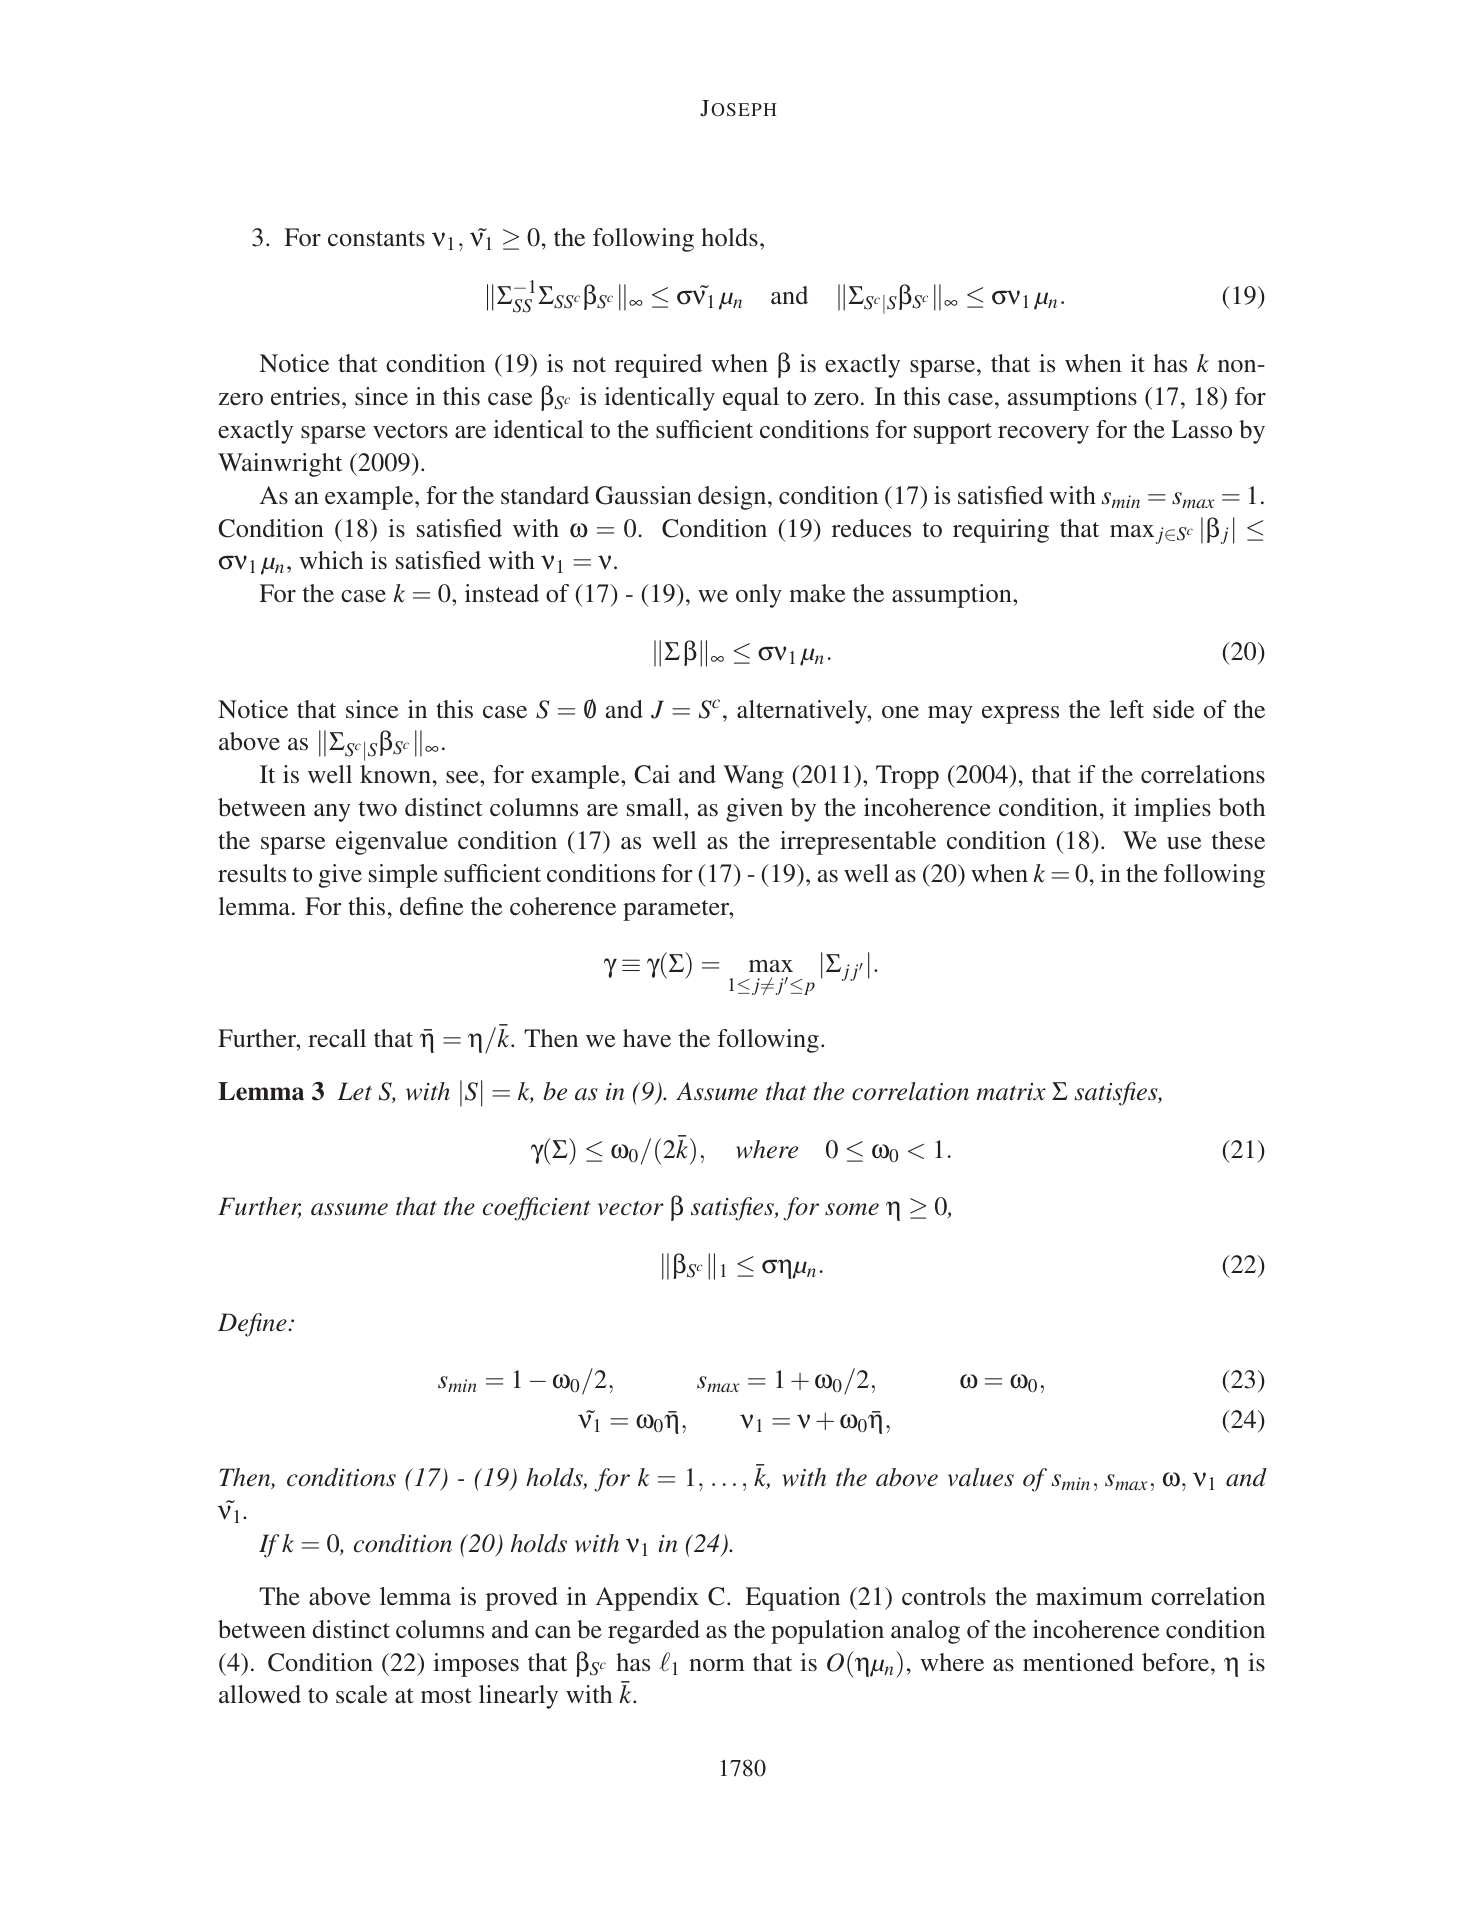  What do you see at coordinates (717, 1665) in the screenshot?
I see `norm` at bounding box center [717, 1665].
